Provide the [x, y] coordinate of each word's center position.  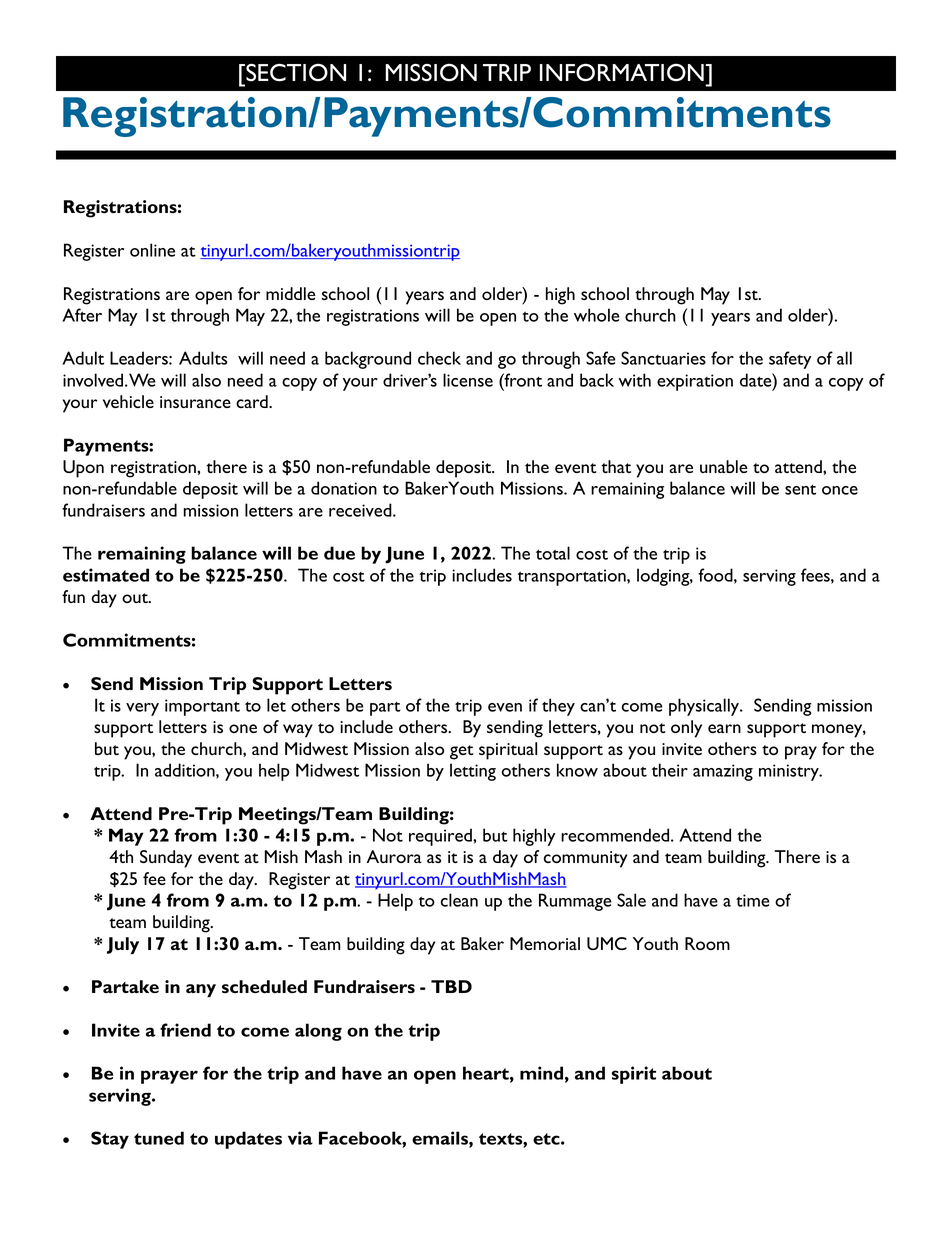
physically [705, 707]
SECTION [295, 72]
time [753, 900]
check [439, 358]
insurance [195, 402]
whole [597, 315]
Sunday [166, 859]
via [300, 1138]
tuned [159, 1138]
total [553, 553]
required [441, 837]
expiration [695, 382]
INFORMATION [622, 72]
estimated [106, 575]
